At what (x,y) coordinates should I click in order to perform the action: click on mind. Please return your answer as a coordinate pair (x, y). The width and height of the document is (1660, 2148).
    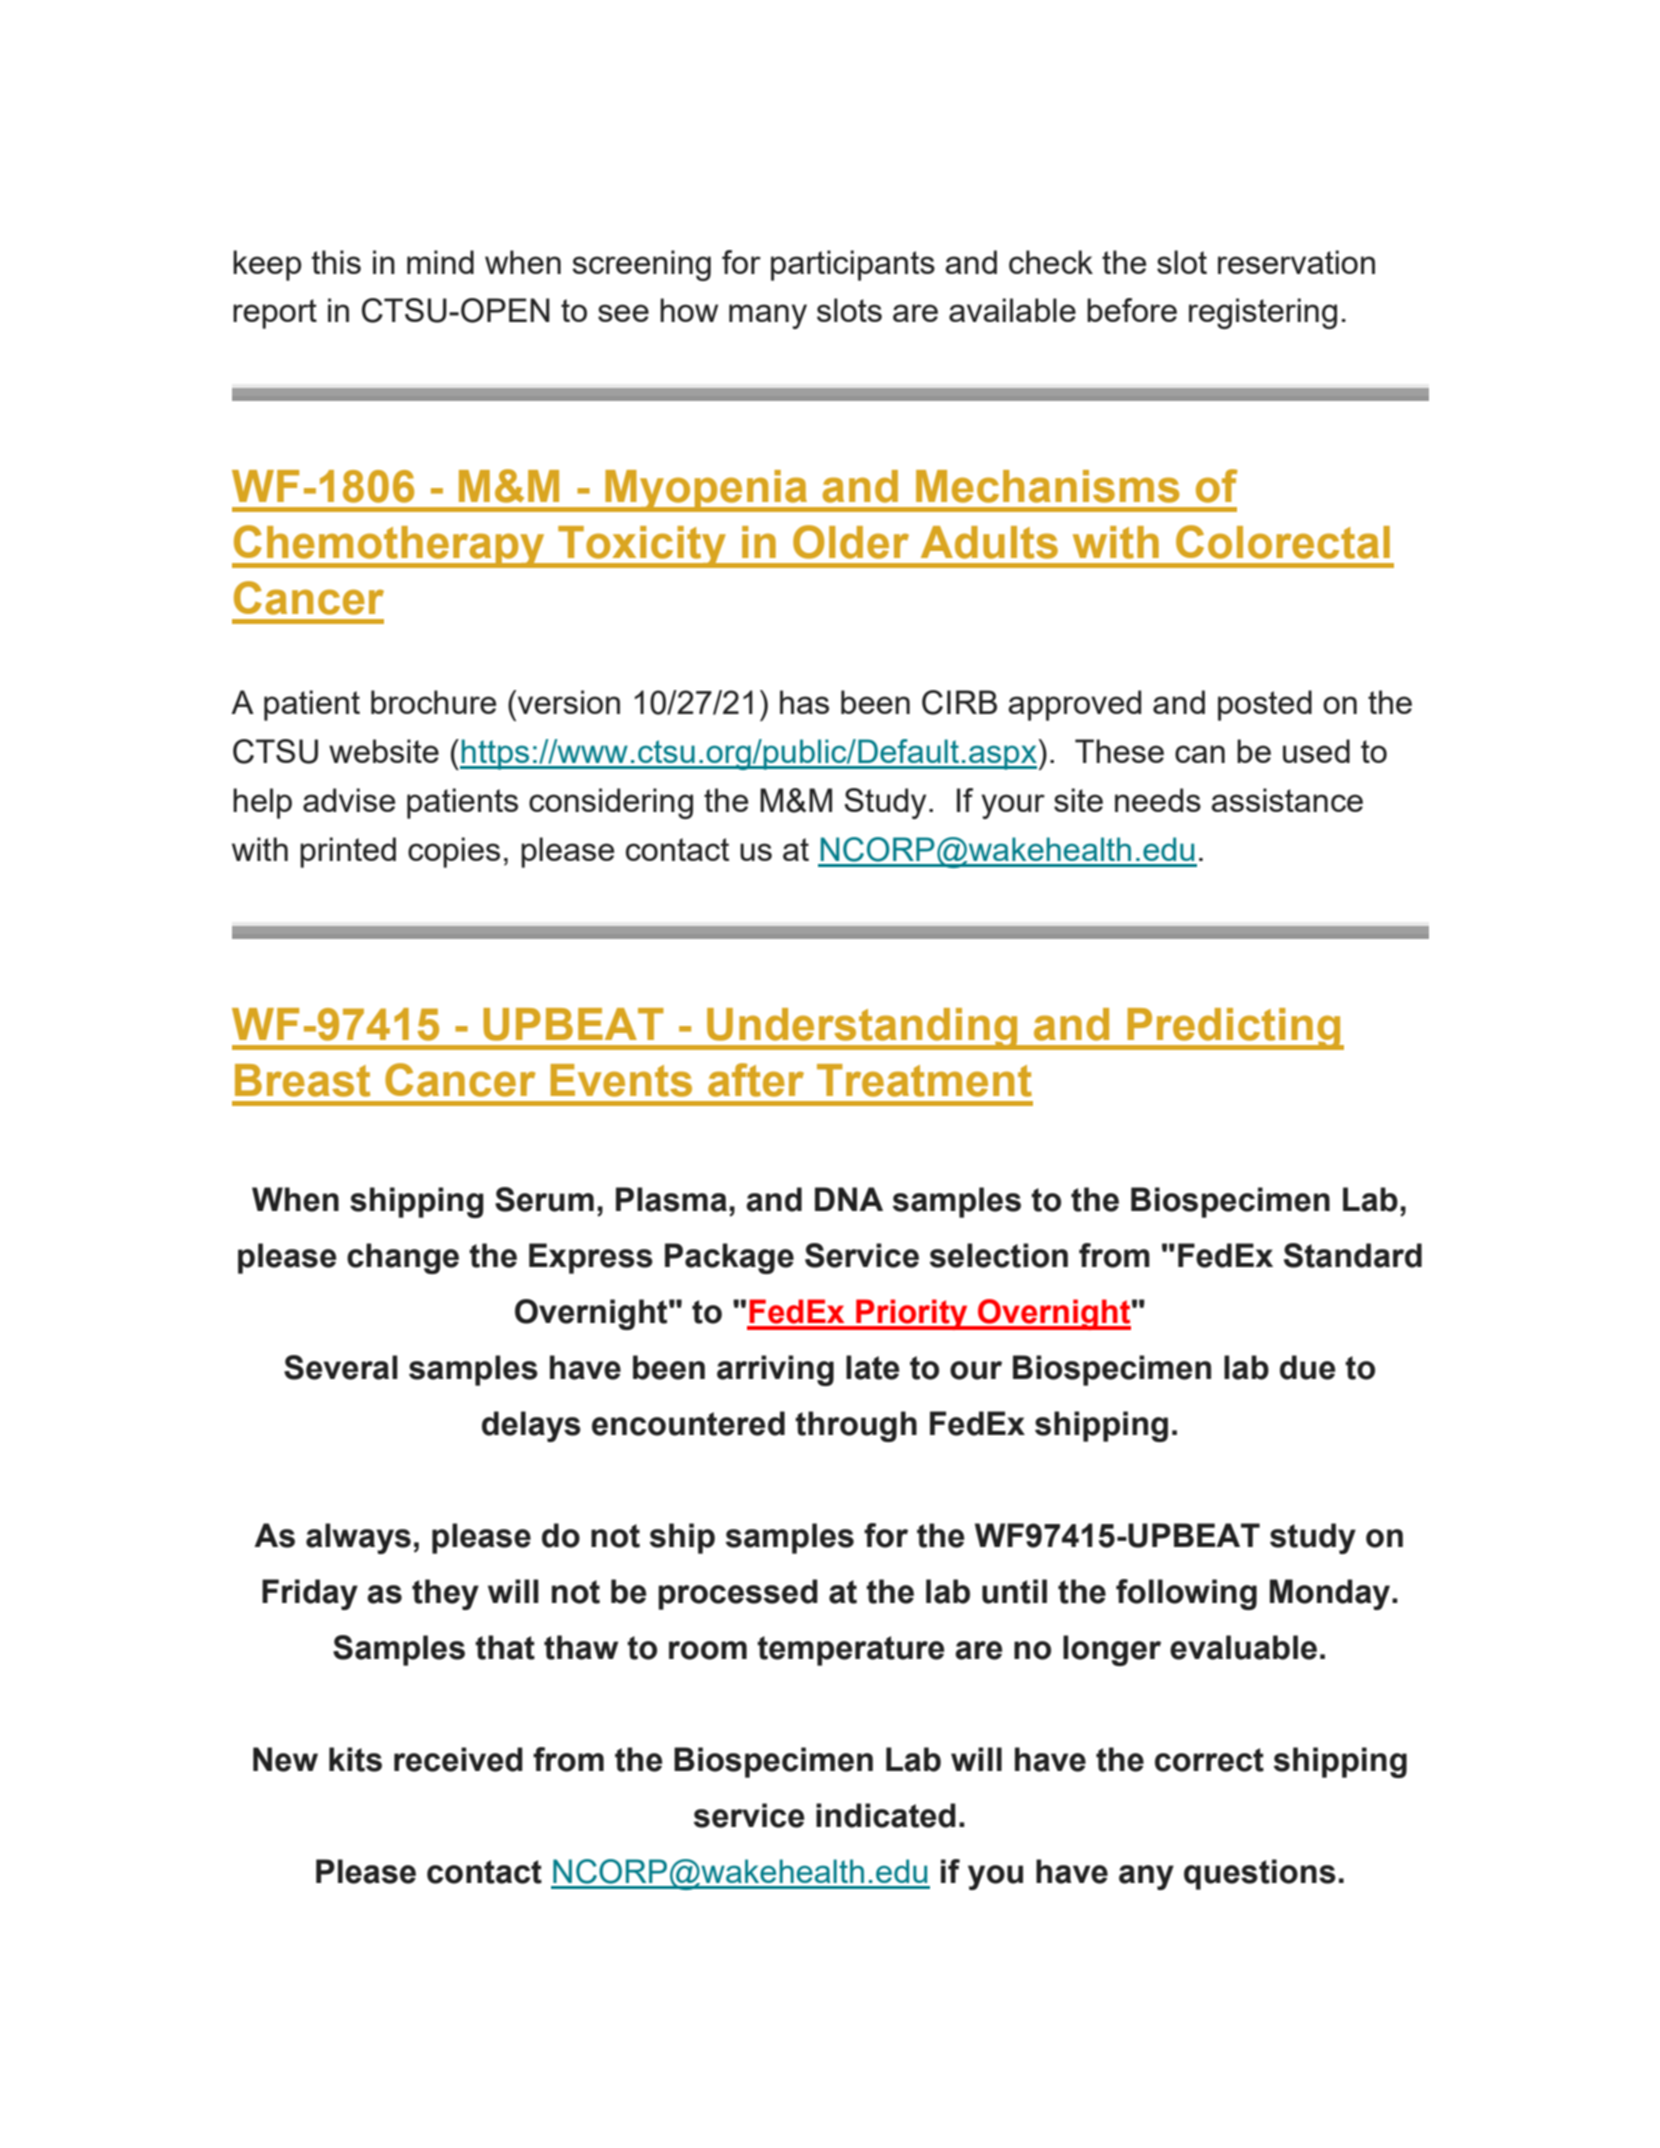
    Looking at the image, I should click on (440, 262).
